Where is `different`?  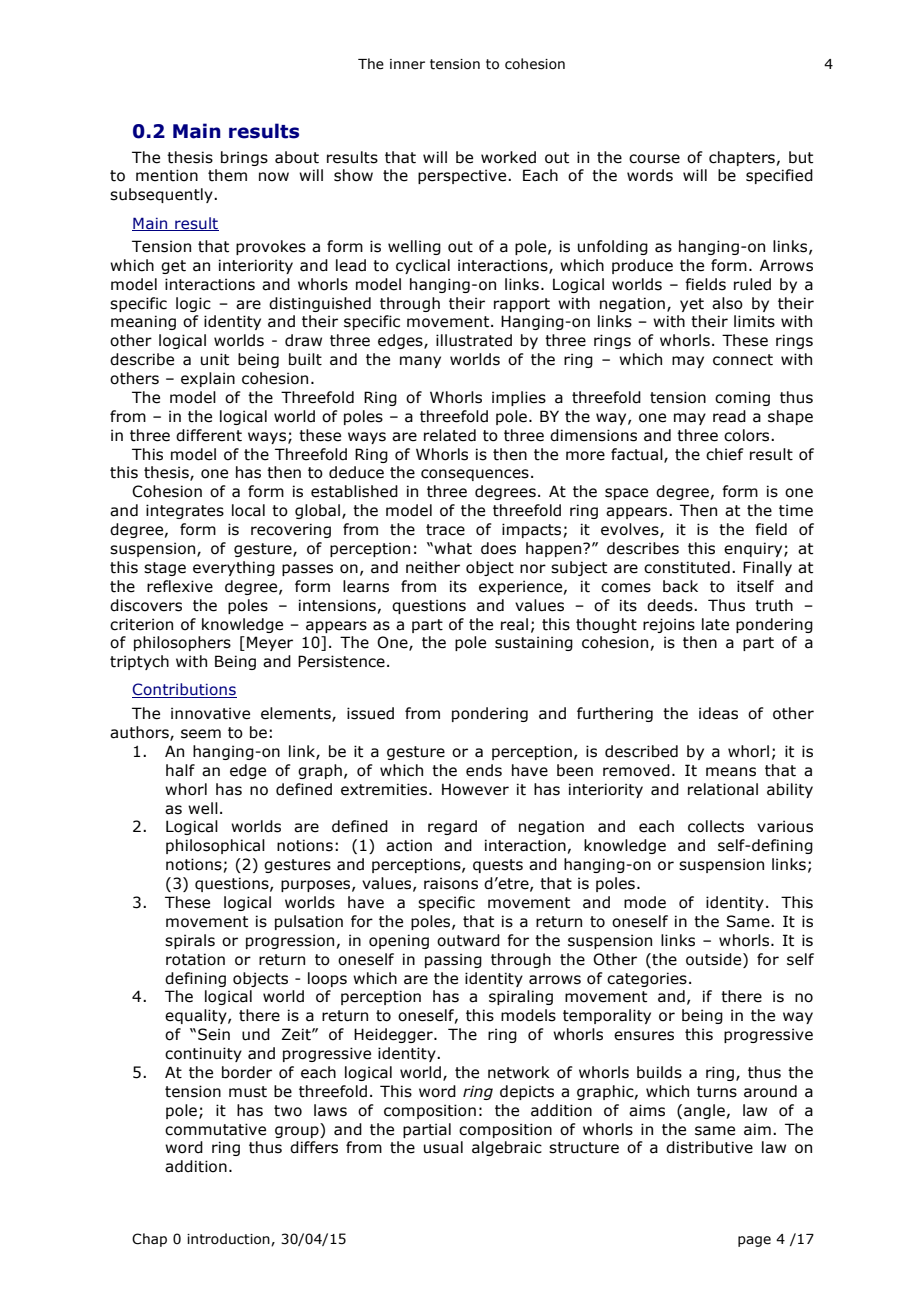 different is located at coordinates (209, 435).
